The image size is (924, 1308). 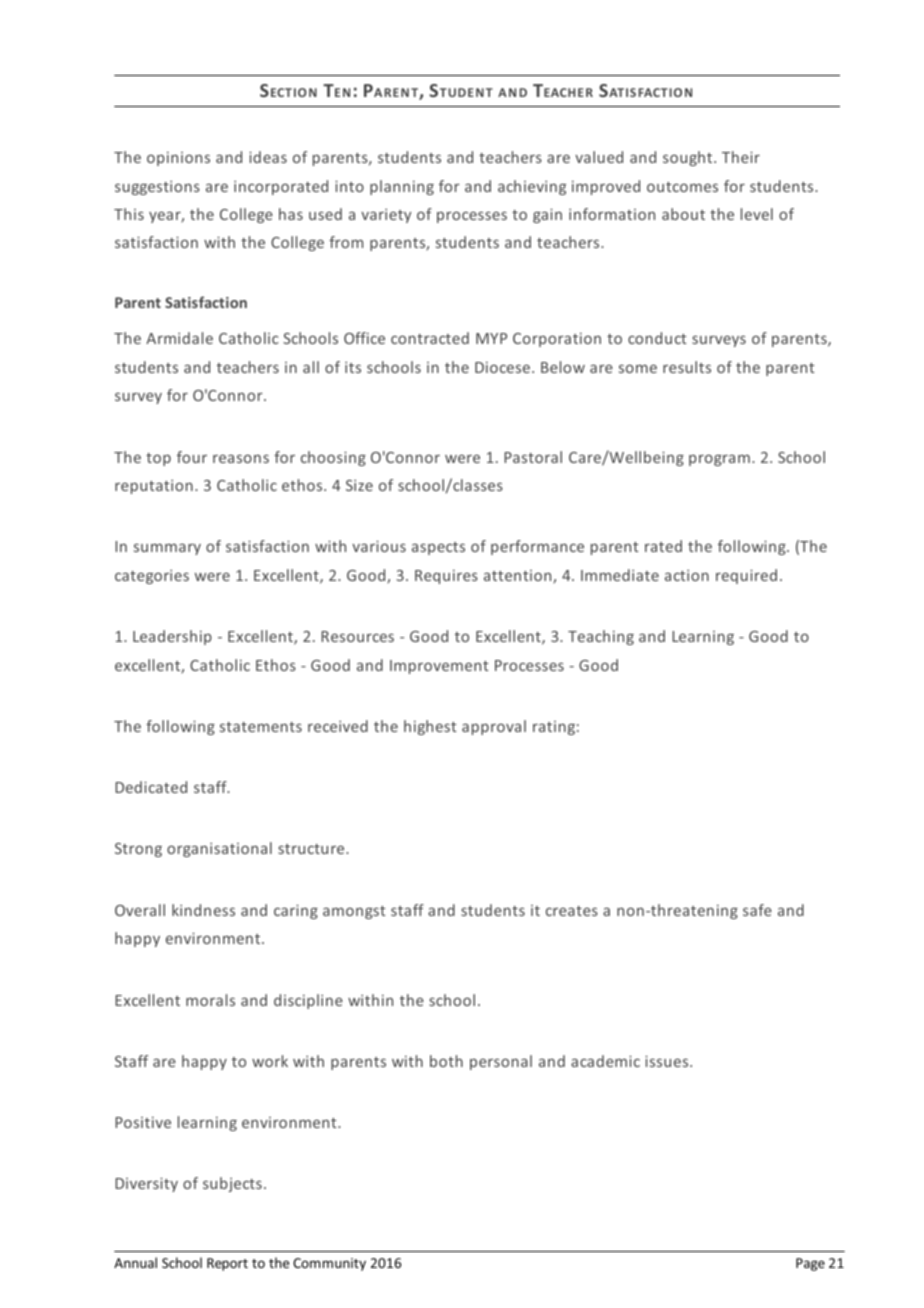 What do you see at coordinates (261, 727) in the screenshot?
I see `statements` at bounding box center [261, 727].
